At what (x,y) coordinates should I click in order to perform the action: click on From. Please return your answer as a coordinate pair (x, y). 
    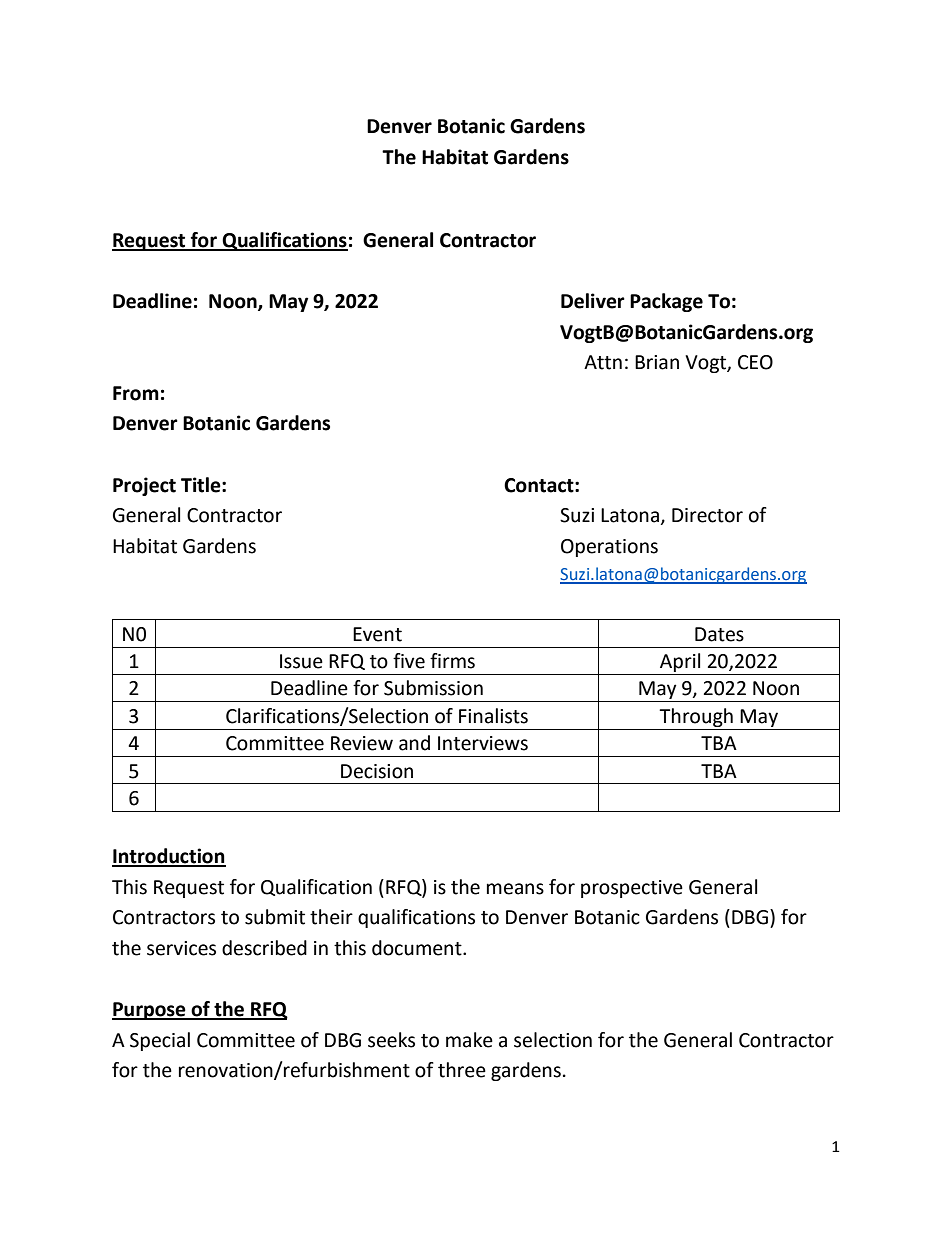
    Looking at the image, I should click on (136, 393).
